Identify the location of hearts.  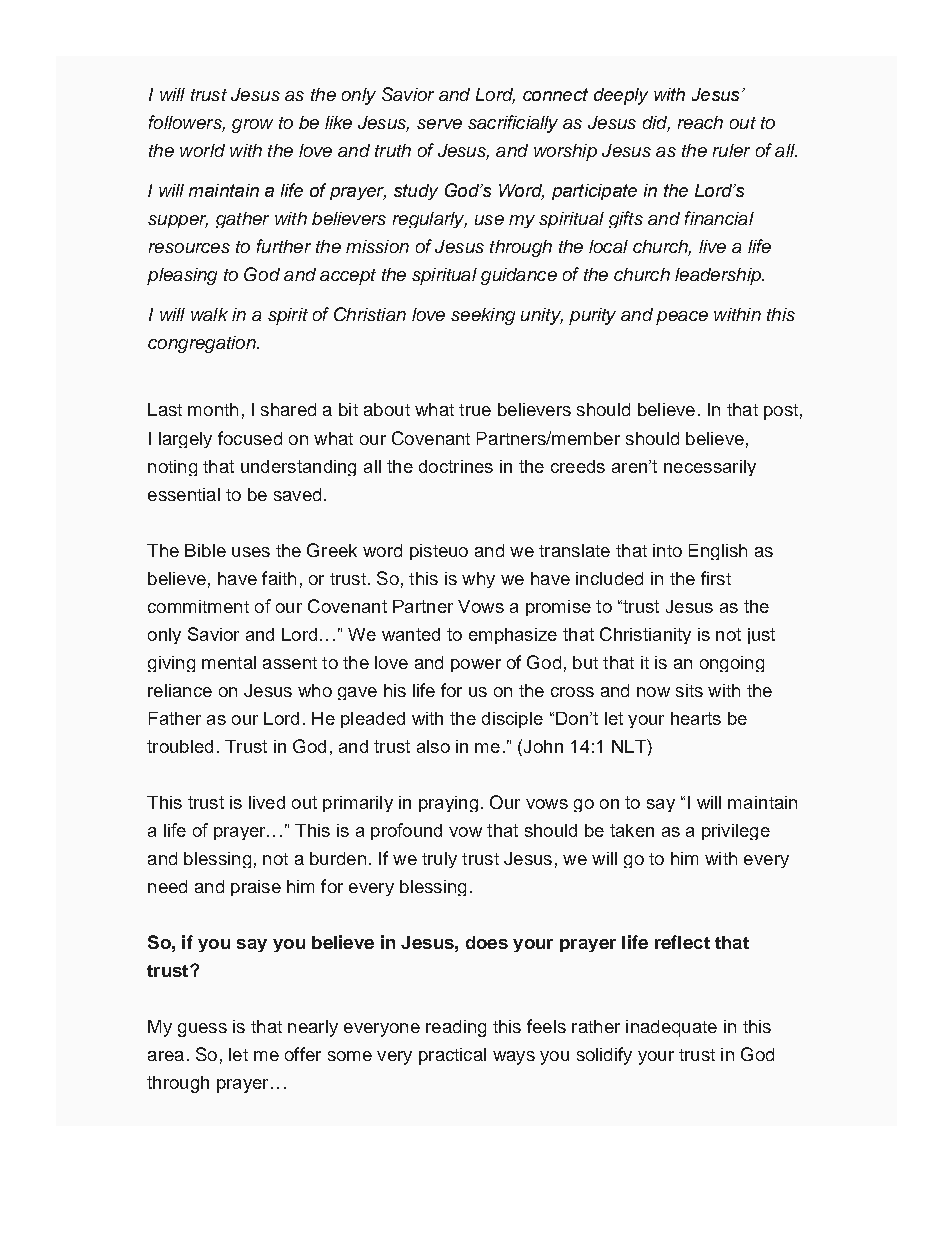
(696, 718).
